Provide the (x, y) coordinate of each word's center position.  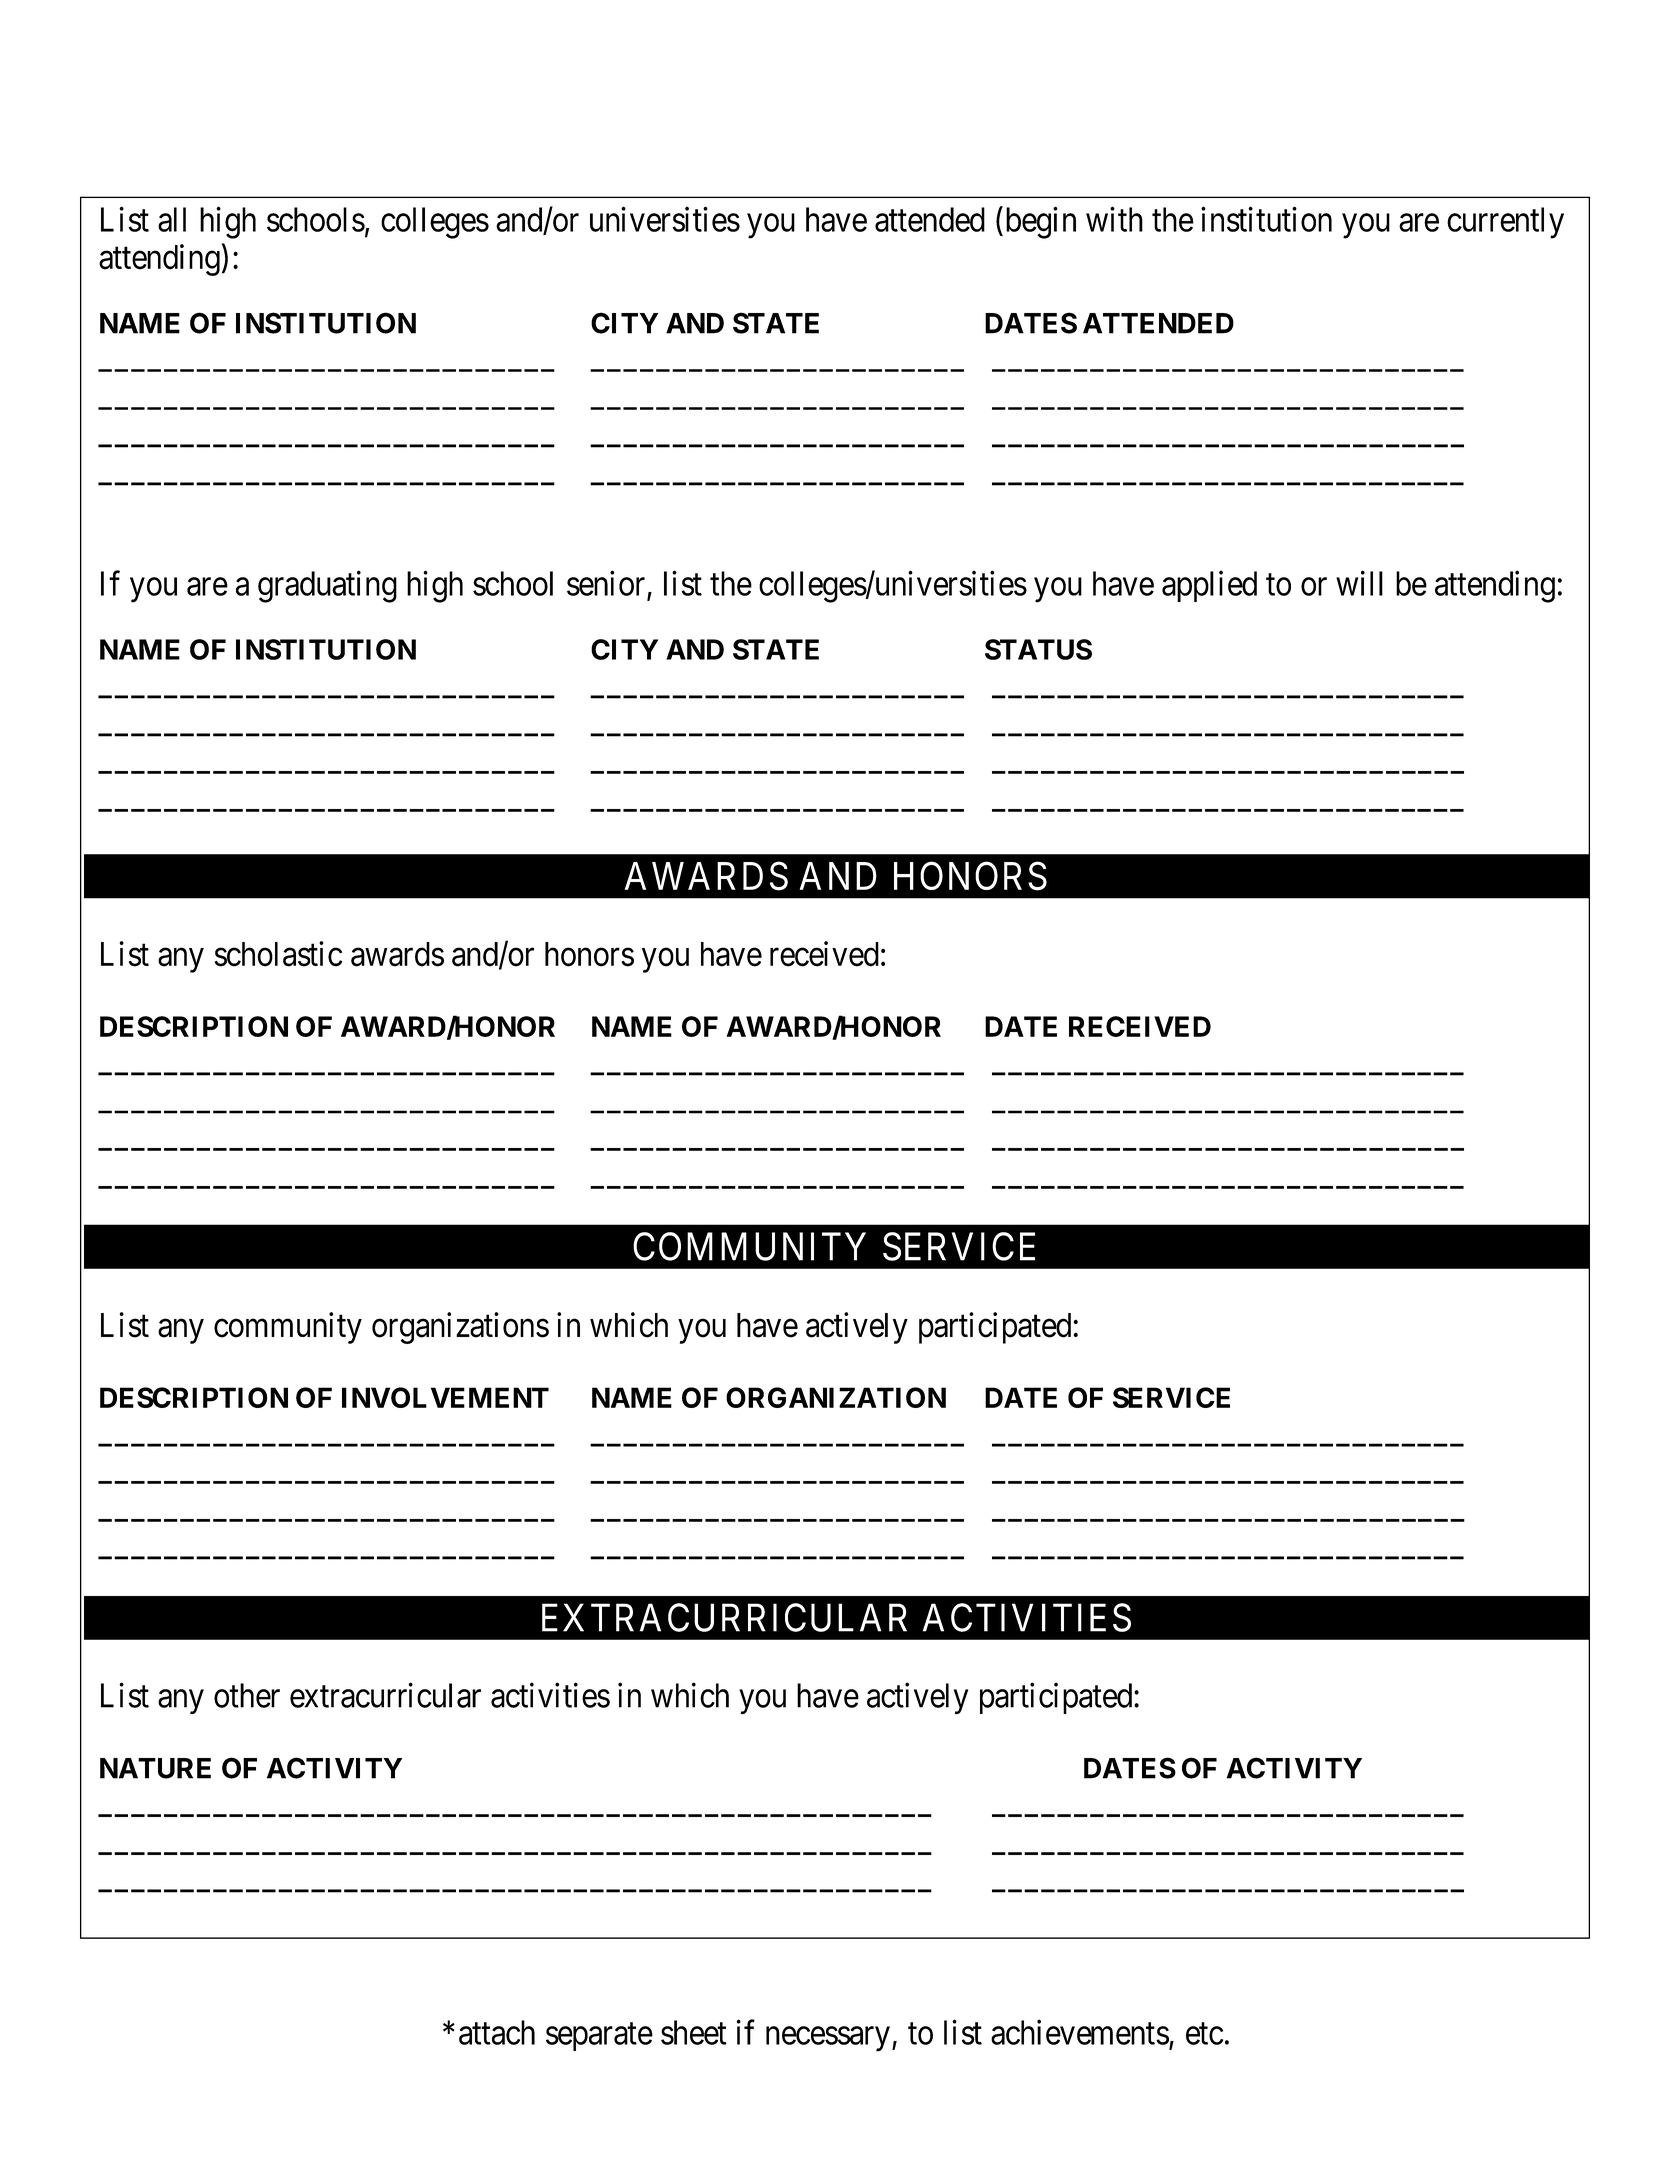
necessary (828, 2039)
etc (1204, 2034)
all (172, 219)
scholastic (279, 954)
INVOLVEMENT (445, 1397)
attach (497, 2032)
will (1359, 583)
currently (1505, 223)
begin (1039, 223)
